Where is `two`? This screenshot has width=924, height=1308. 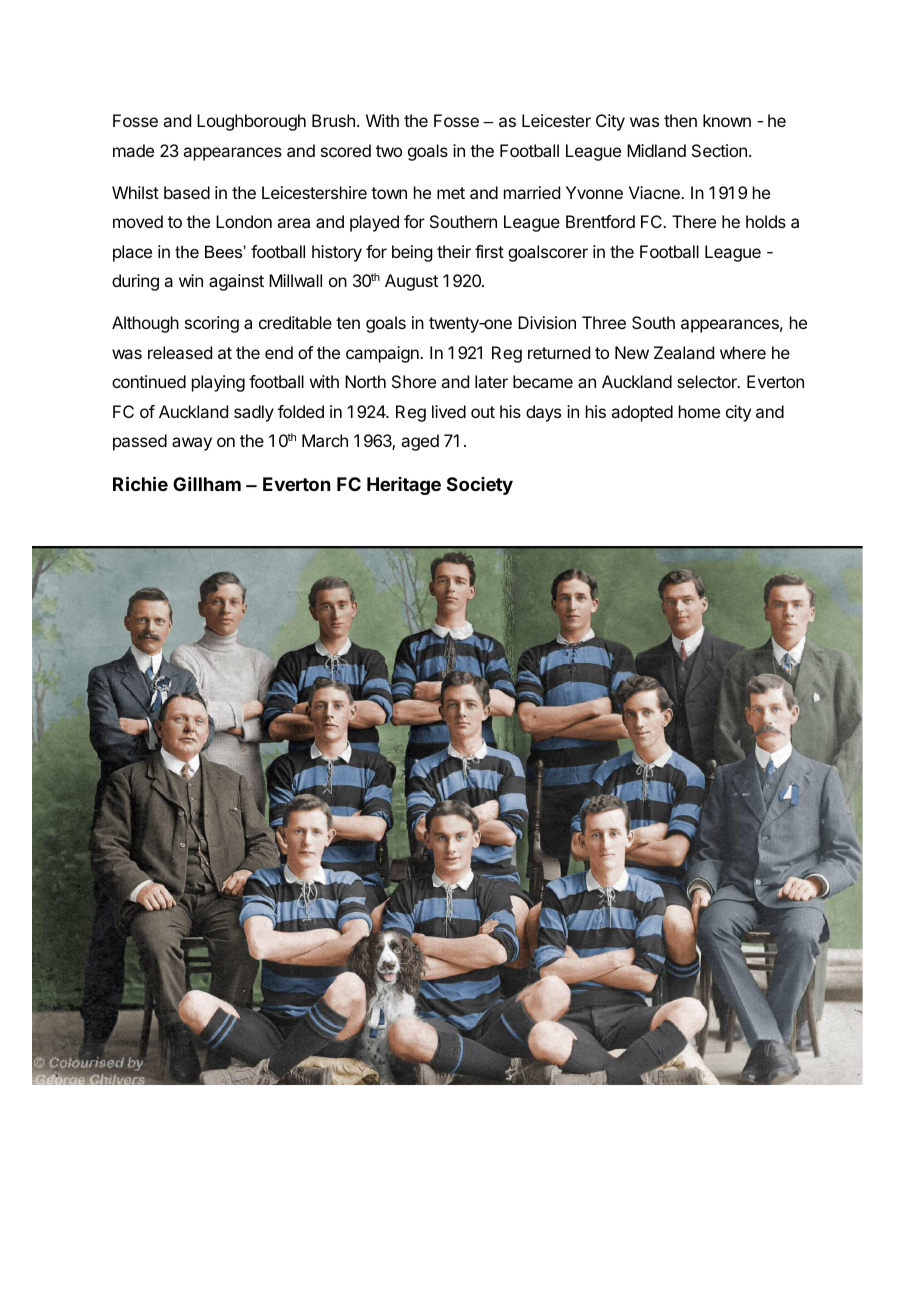 two is located at coordinates (389, 151).
